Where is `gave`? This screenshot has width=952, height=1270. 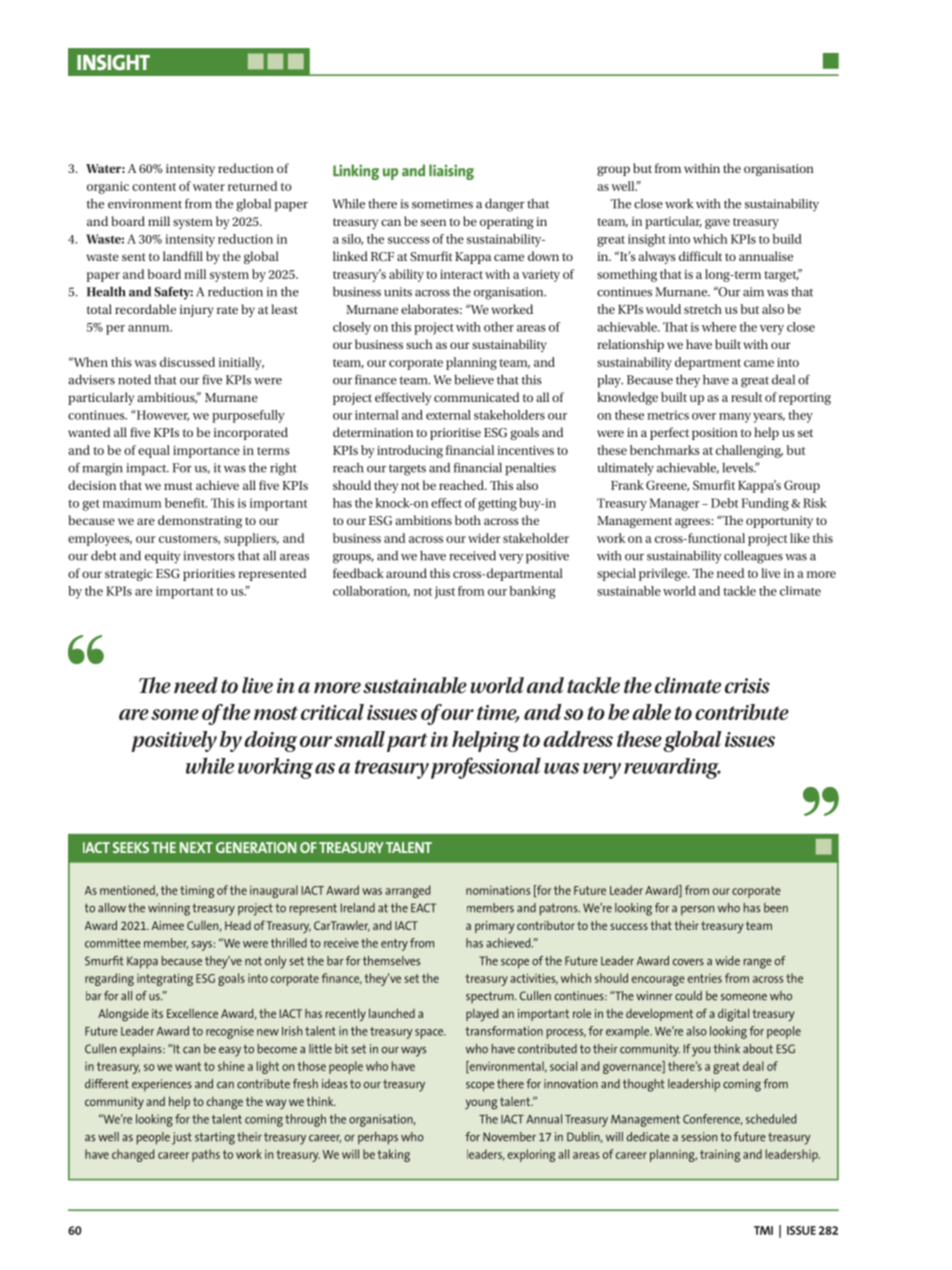
gave is located at coordinates (717, 224).
